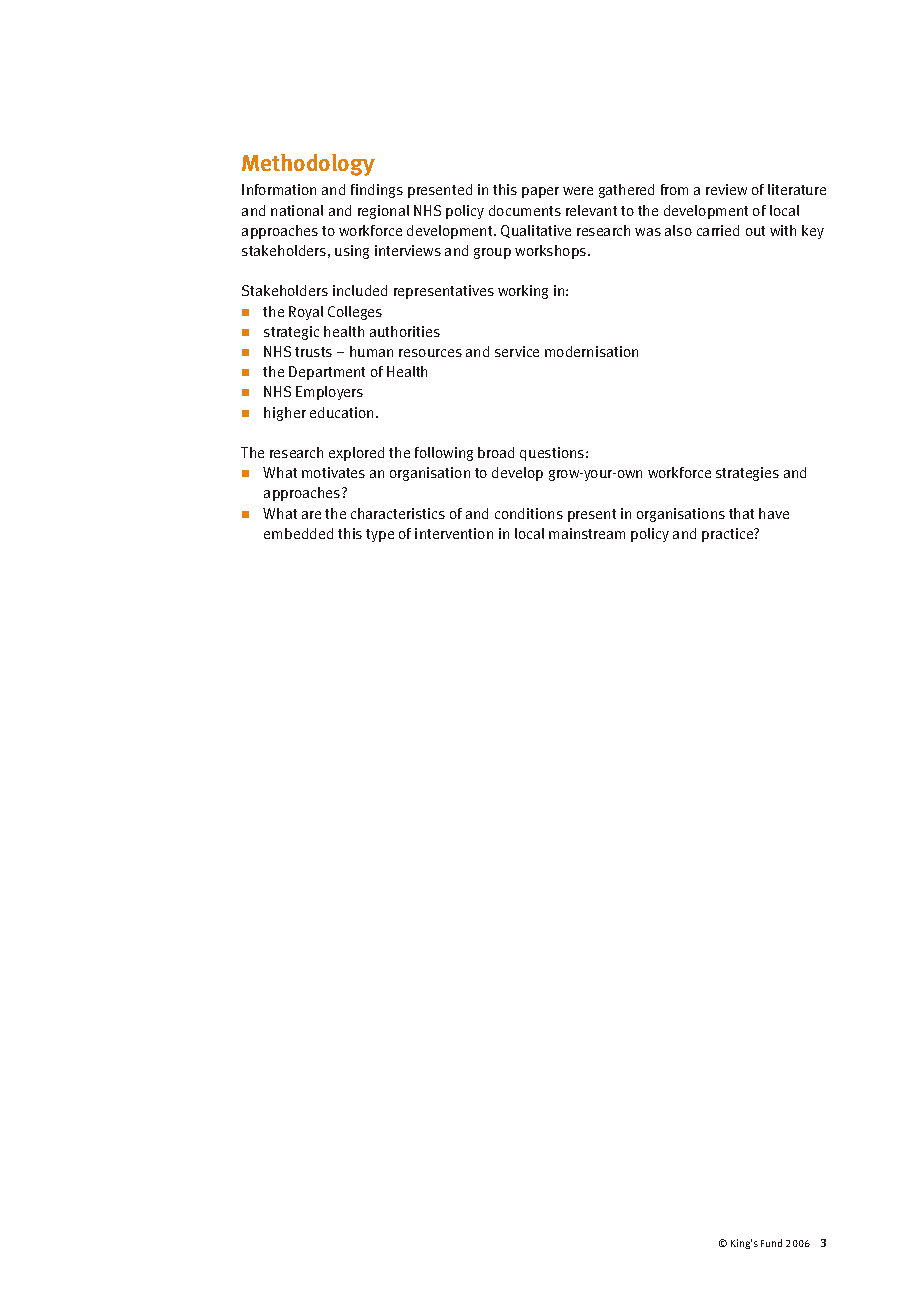 This screenshot has height=1308, width=924. I want to click on paper, so click(540, 192).
